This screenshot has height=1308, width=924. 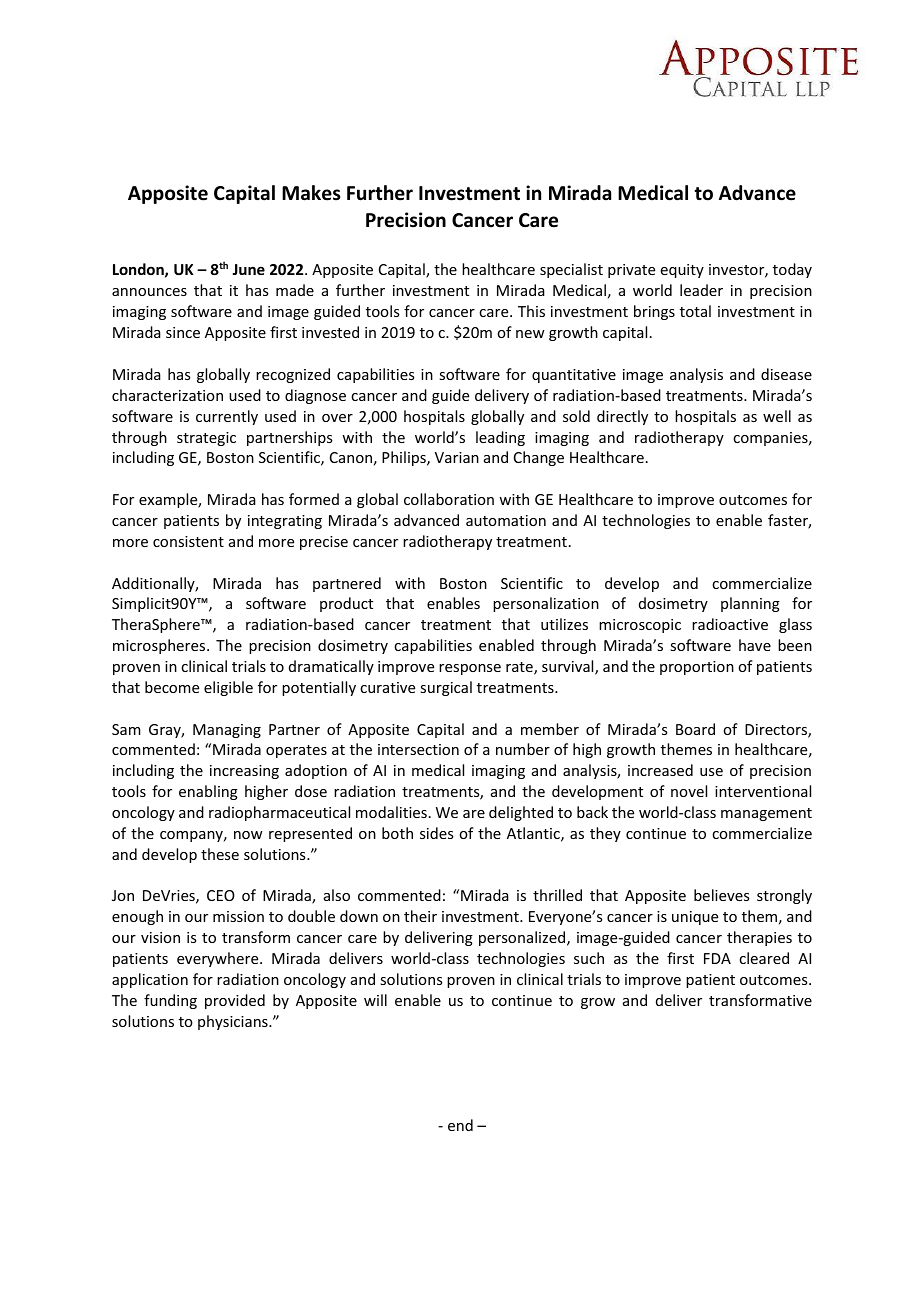 I want to click on June, so click(x=248, y=269).
